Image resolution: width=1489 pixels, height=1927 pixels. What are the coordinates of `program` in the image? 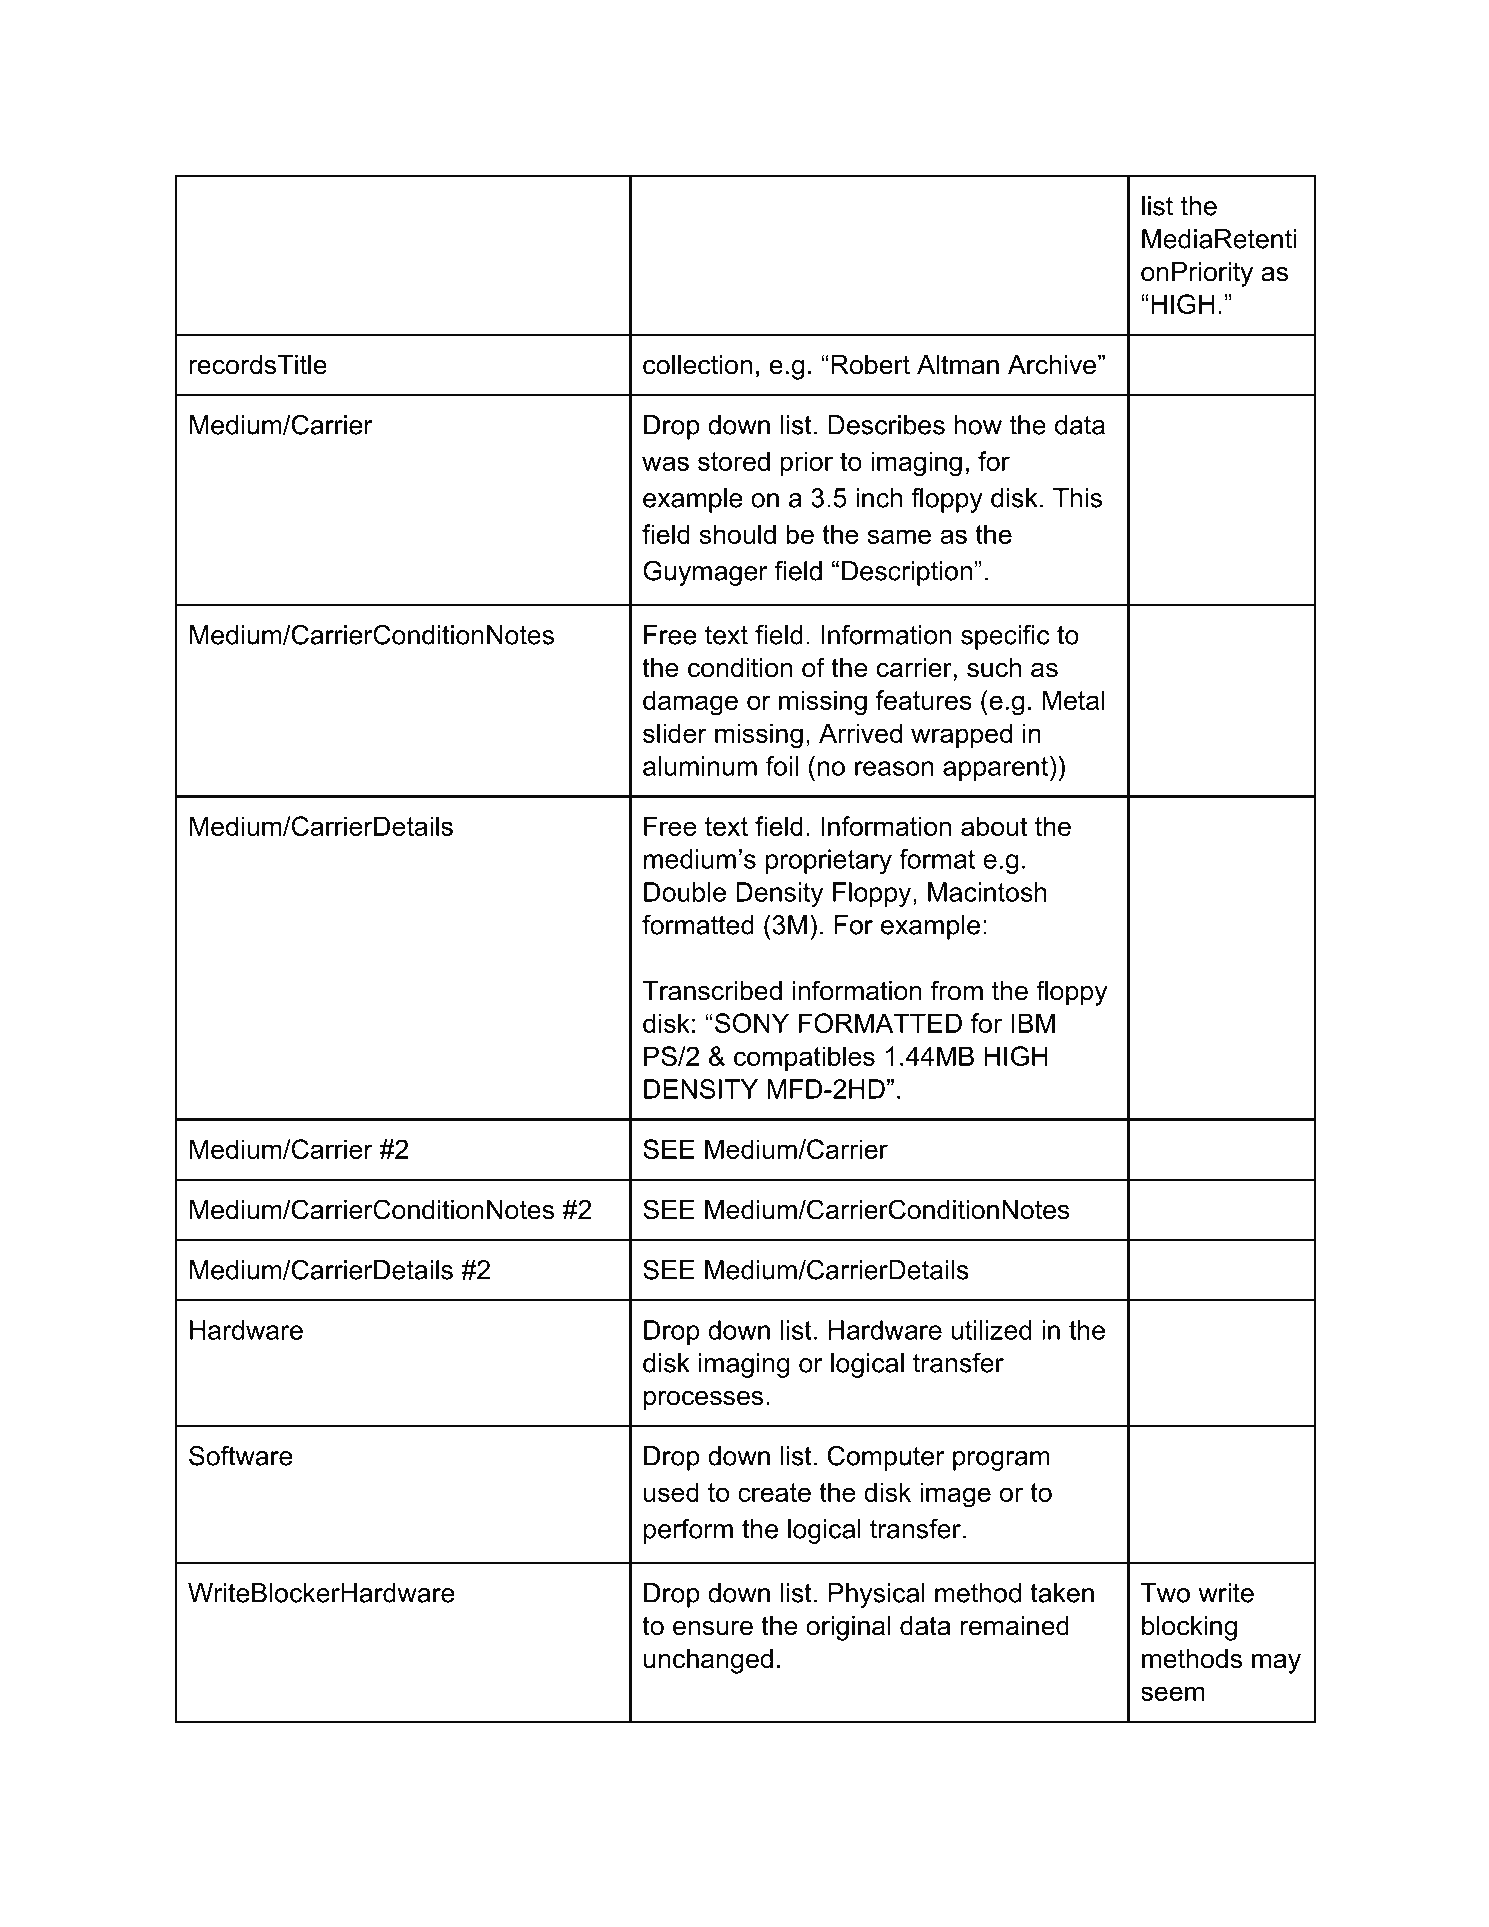 It's located at (1001, 1461).
